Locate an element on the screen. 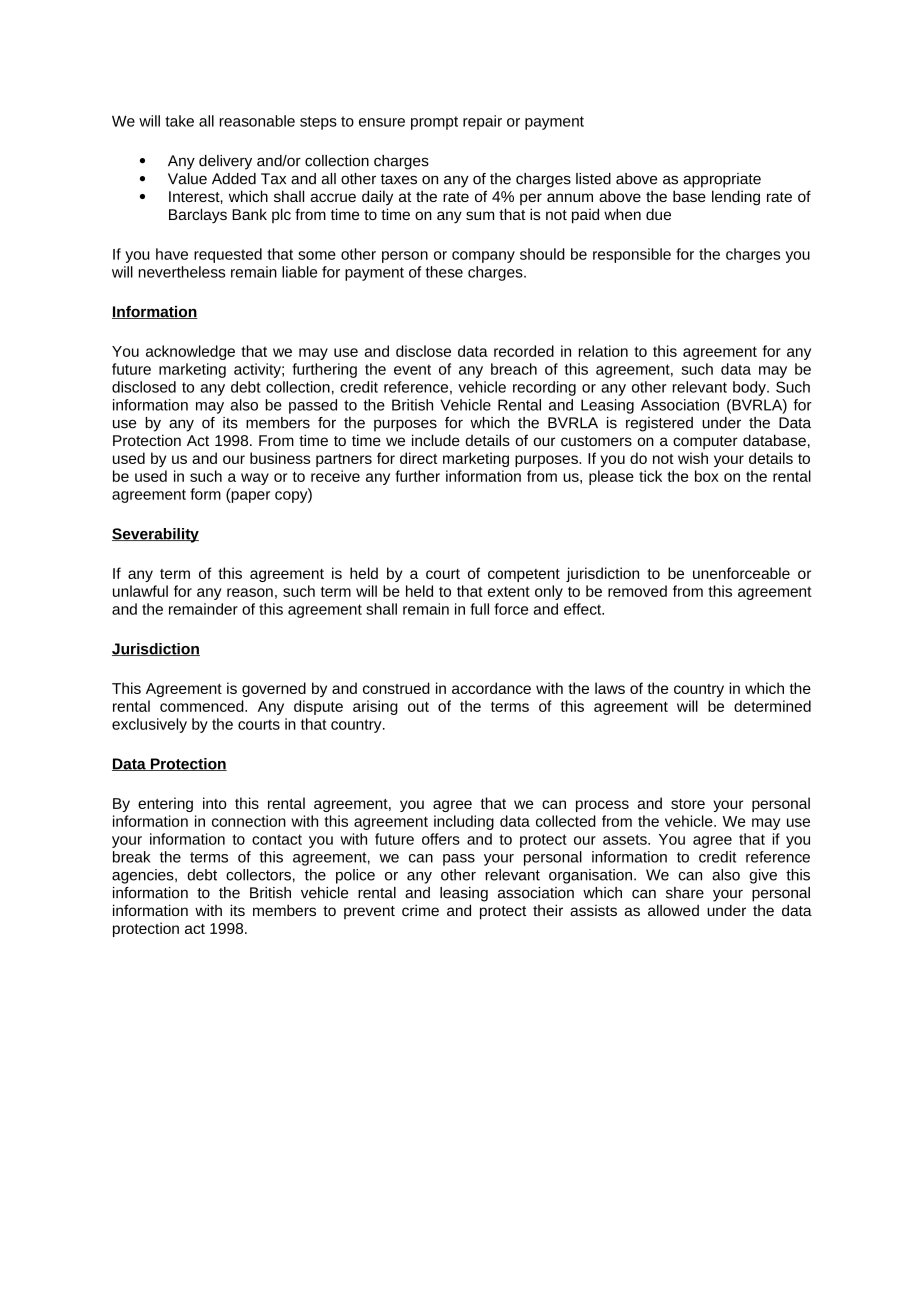 The image size is (924, 1308). out is located at coordinates (418, 706).
